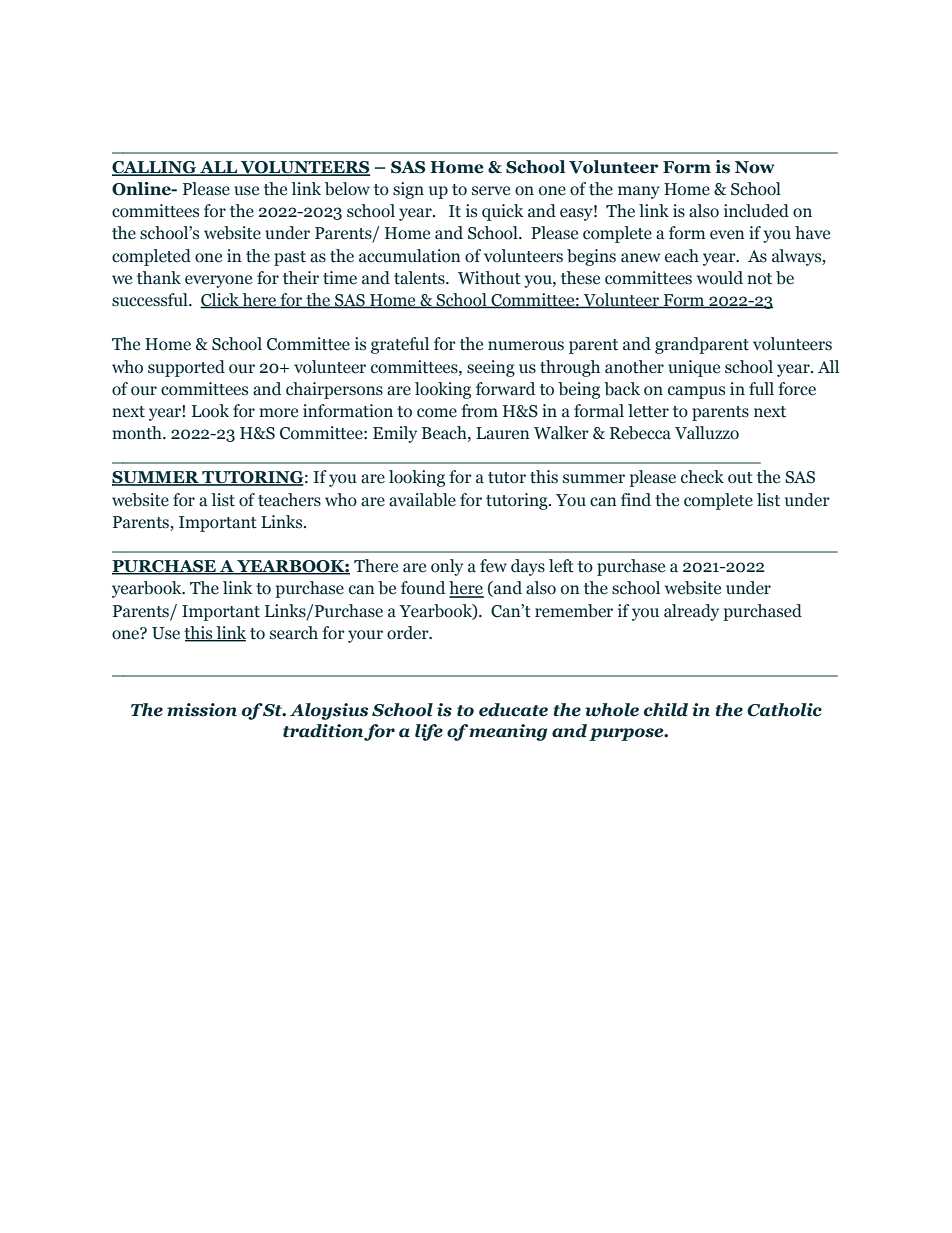 The width and height of the document is (952, 1233). What do you see at coordinates (784, 710) in the document?
I see `Catholic` at bounding box center [784, 710].
